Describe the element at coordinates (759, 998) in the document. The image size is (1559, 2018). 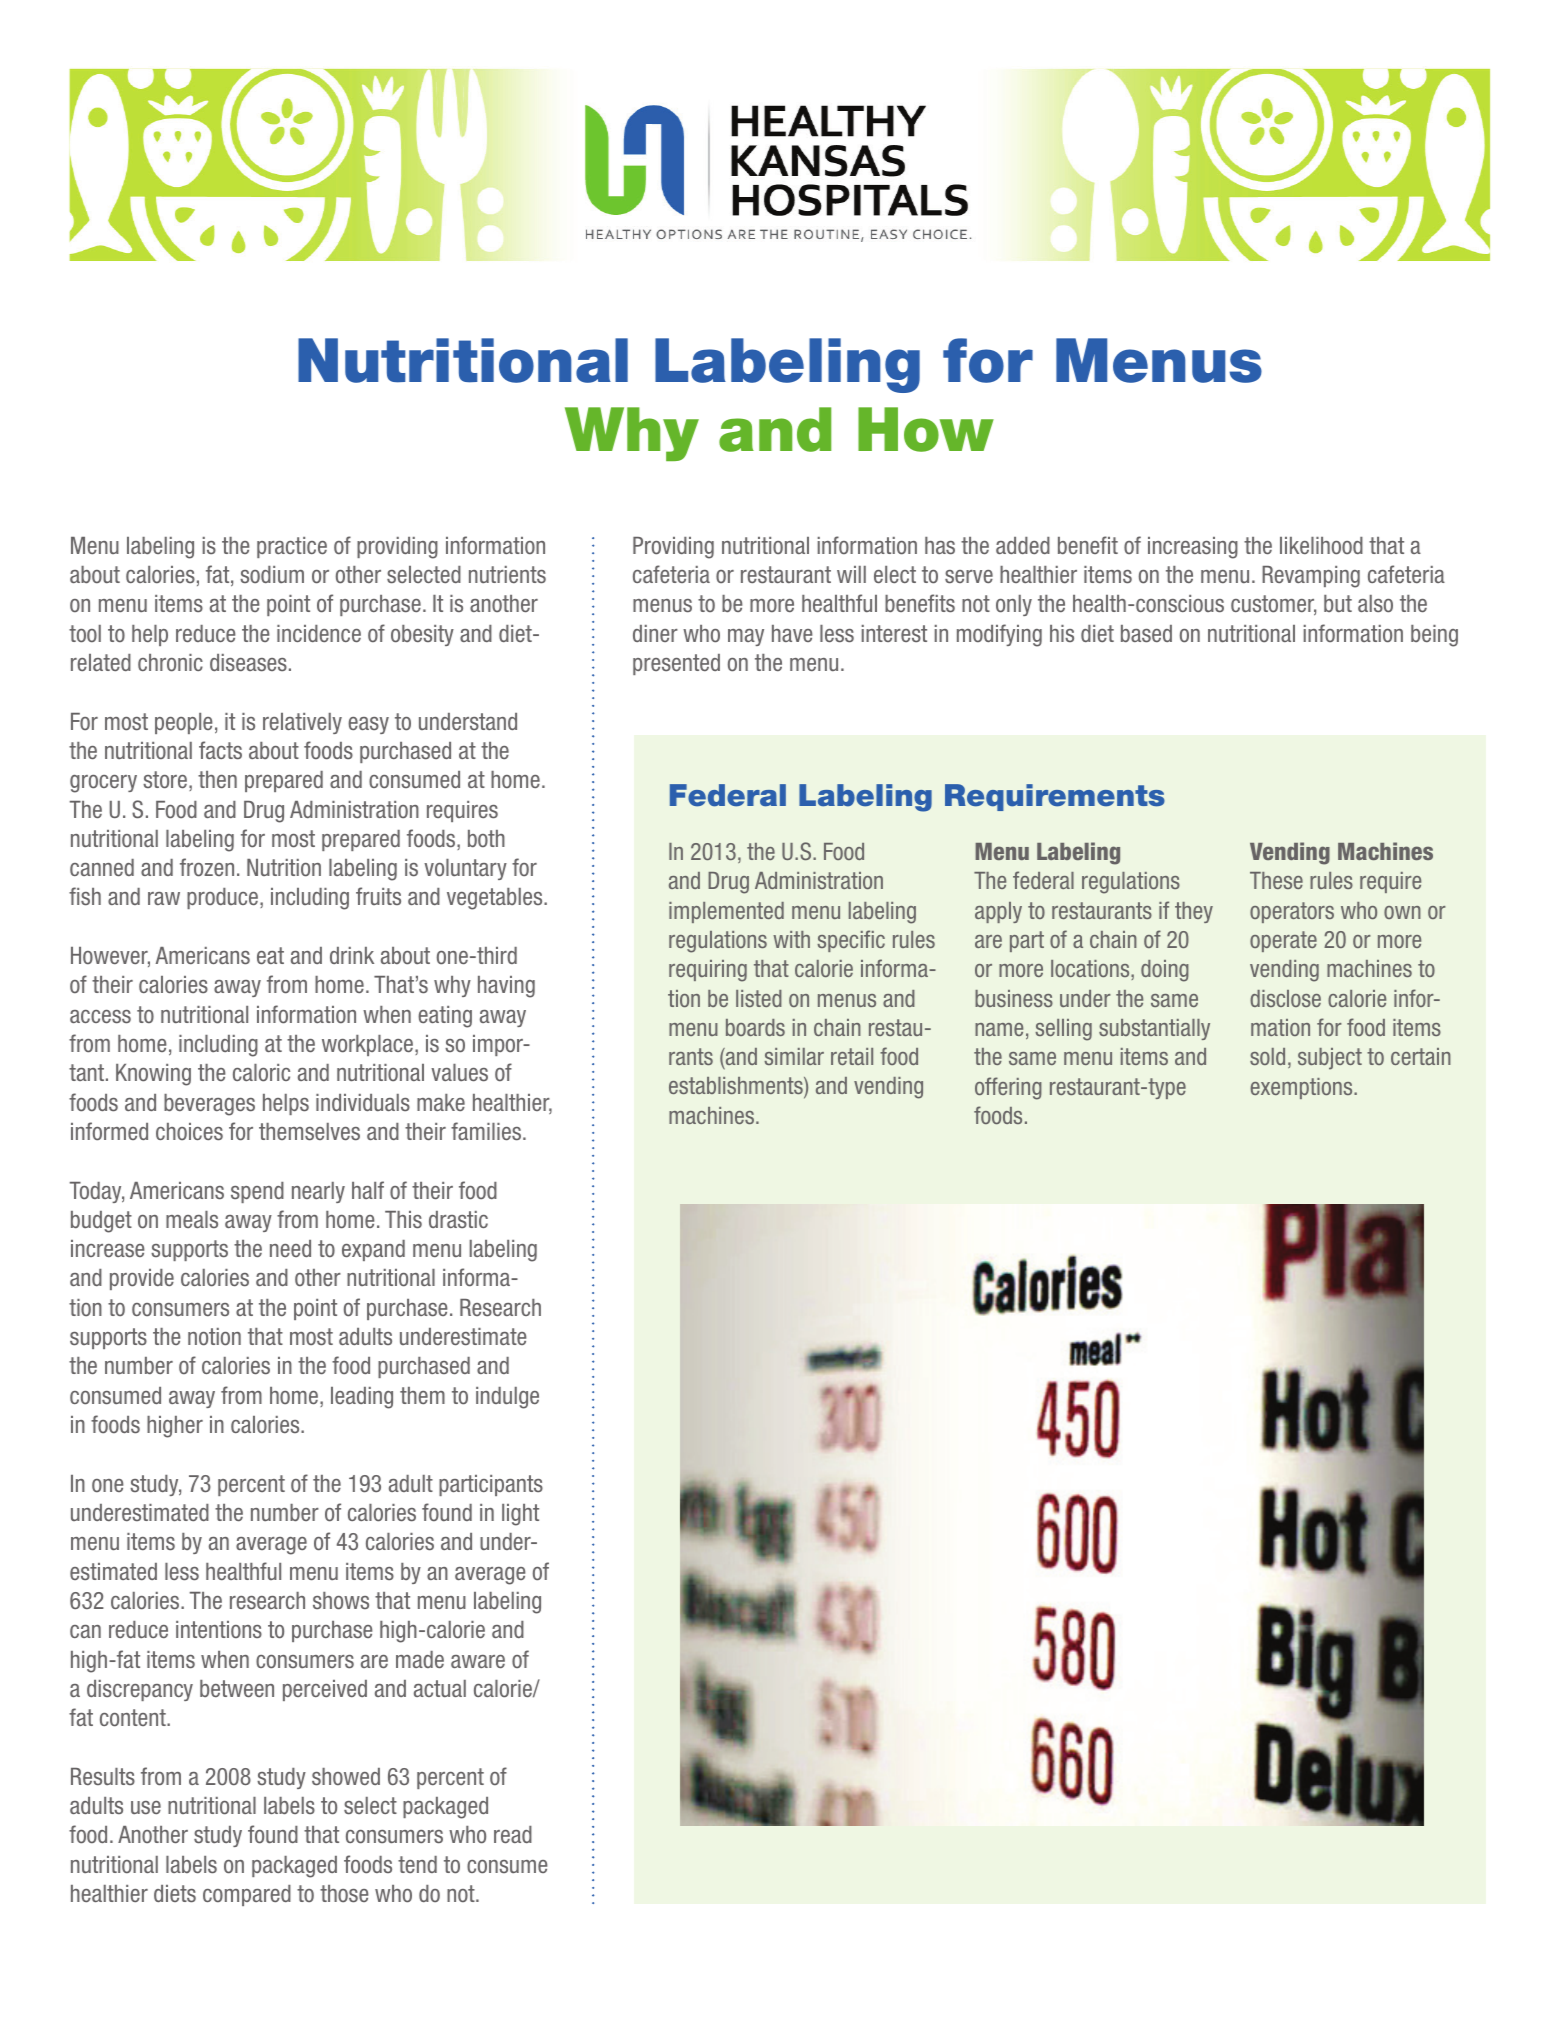
I see `listed` at that location.
